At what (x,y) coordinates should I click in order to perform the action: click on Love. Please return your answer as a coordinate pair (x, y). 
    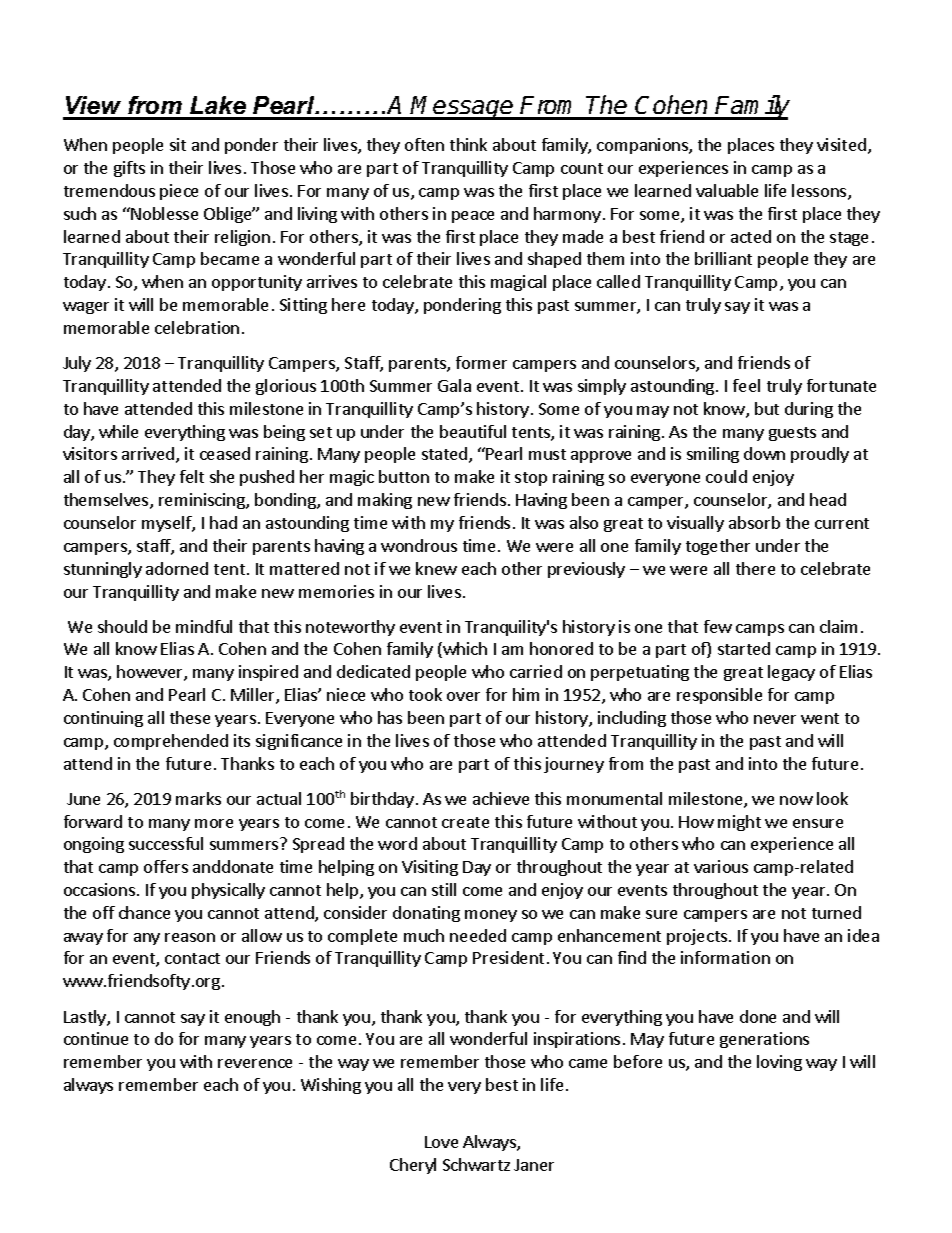
    Looking at the image, I should click on (441, 1142).
